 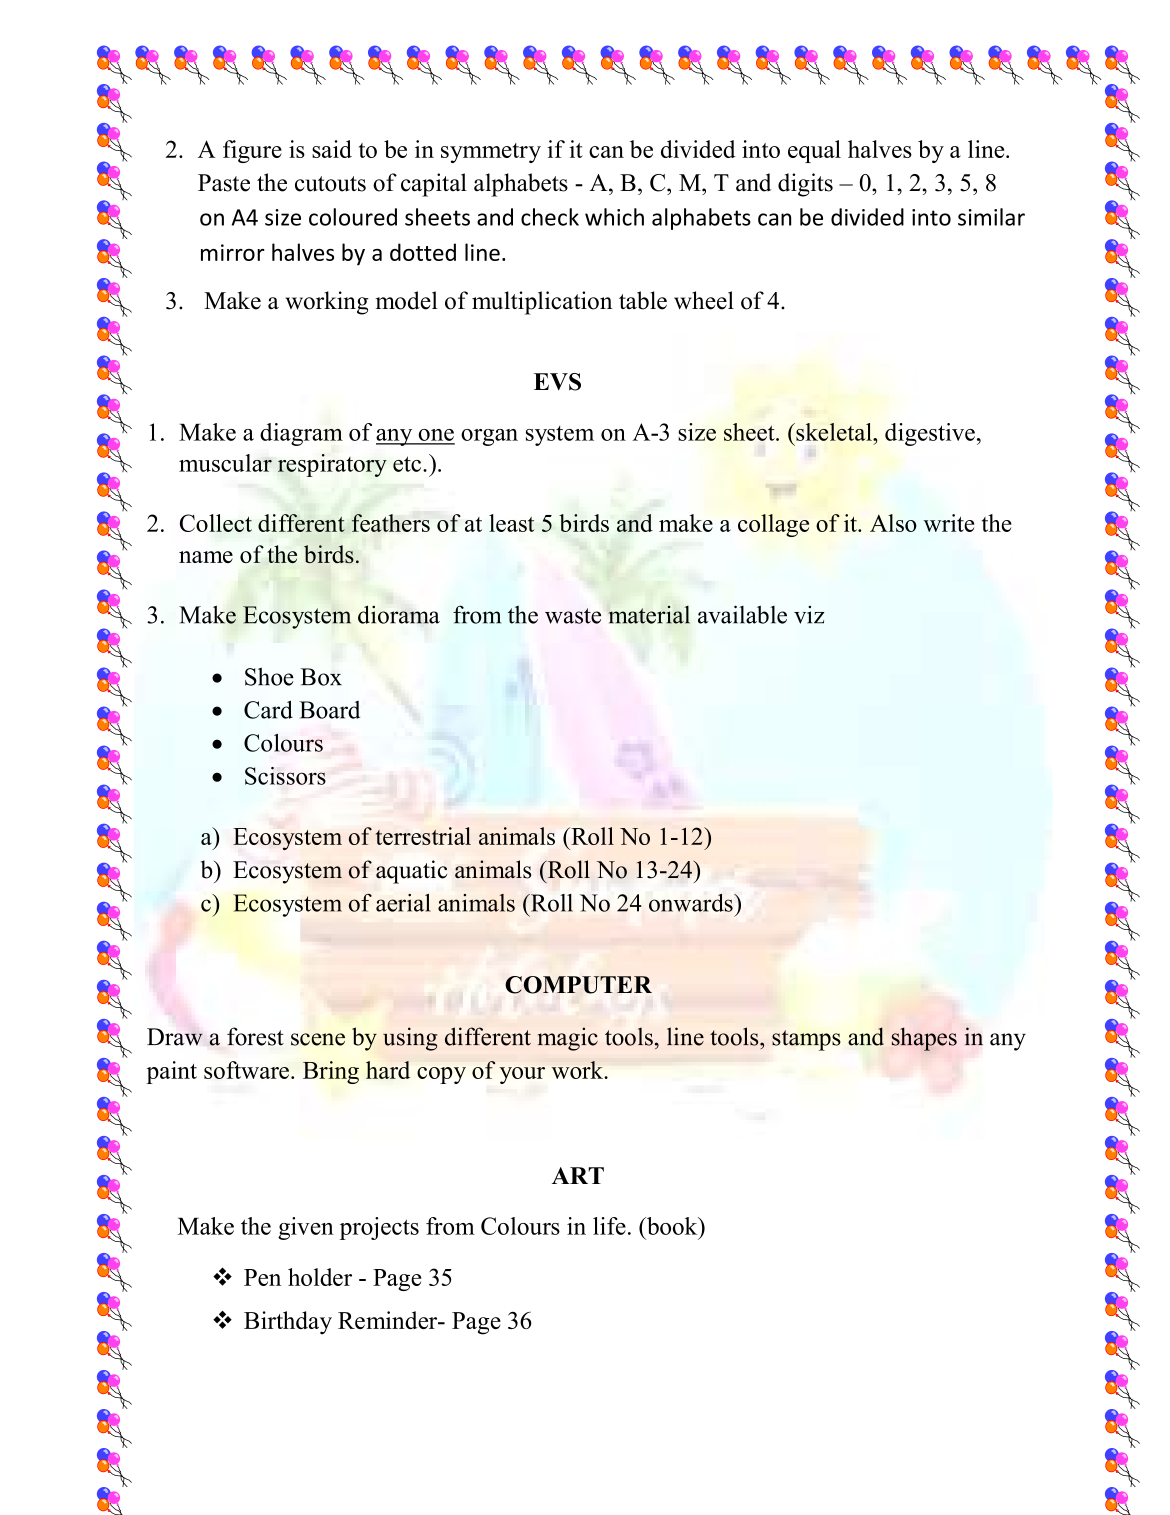 What do you see at coordinates (672, 1226) in the screenshot?
I see `book` at bounding box center [672, 1226].
